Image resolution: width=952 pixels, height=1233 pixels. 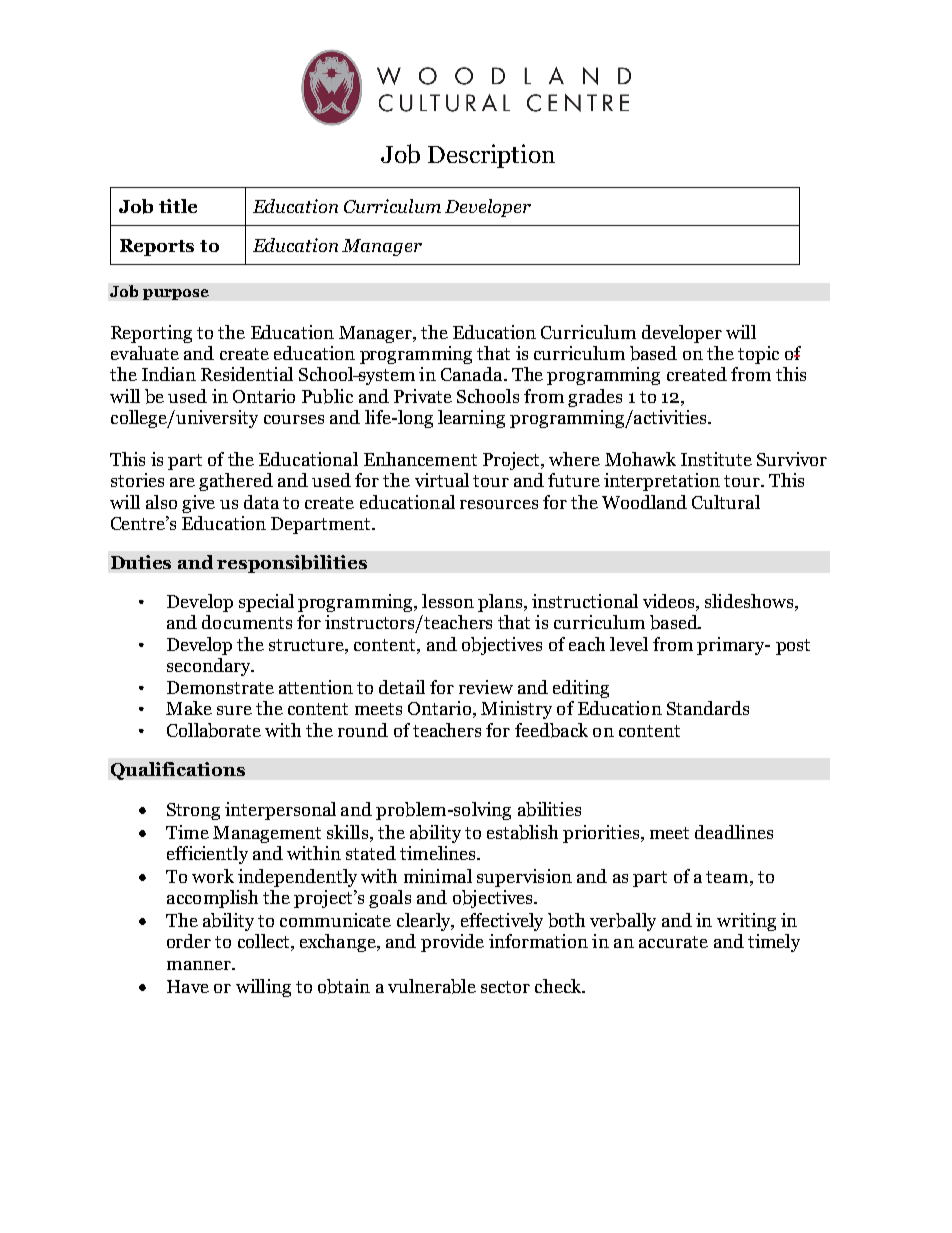 I want to click on review, so click(x=486, y=687).
